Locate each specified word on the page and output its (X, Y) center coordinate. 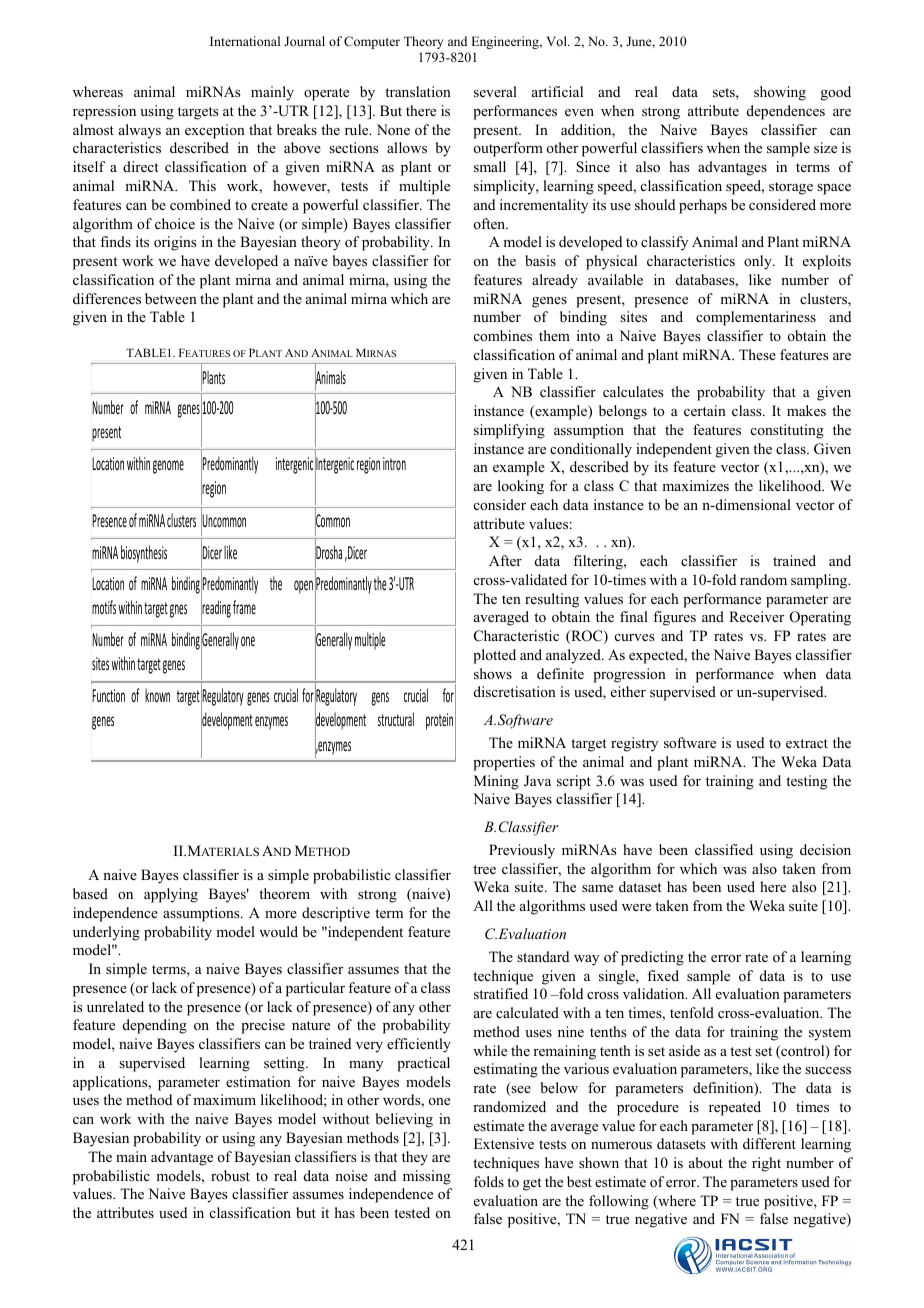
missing (427, 1177)
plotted (494, 656)
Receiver (756, 616)
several (495, 91)
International (245, 41)
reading (216, 610)
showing (780, 93)
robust (230, 1175)
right (766, 1164)
